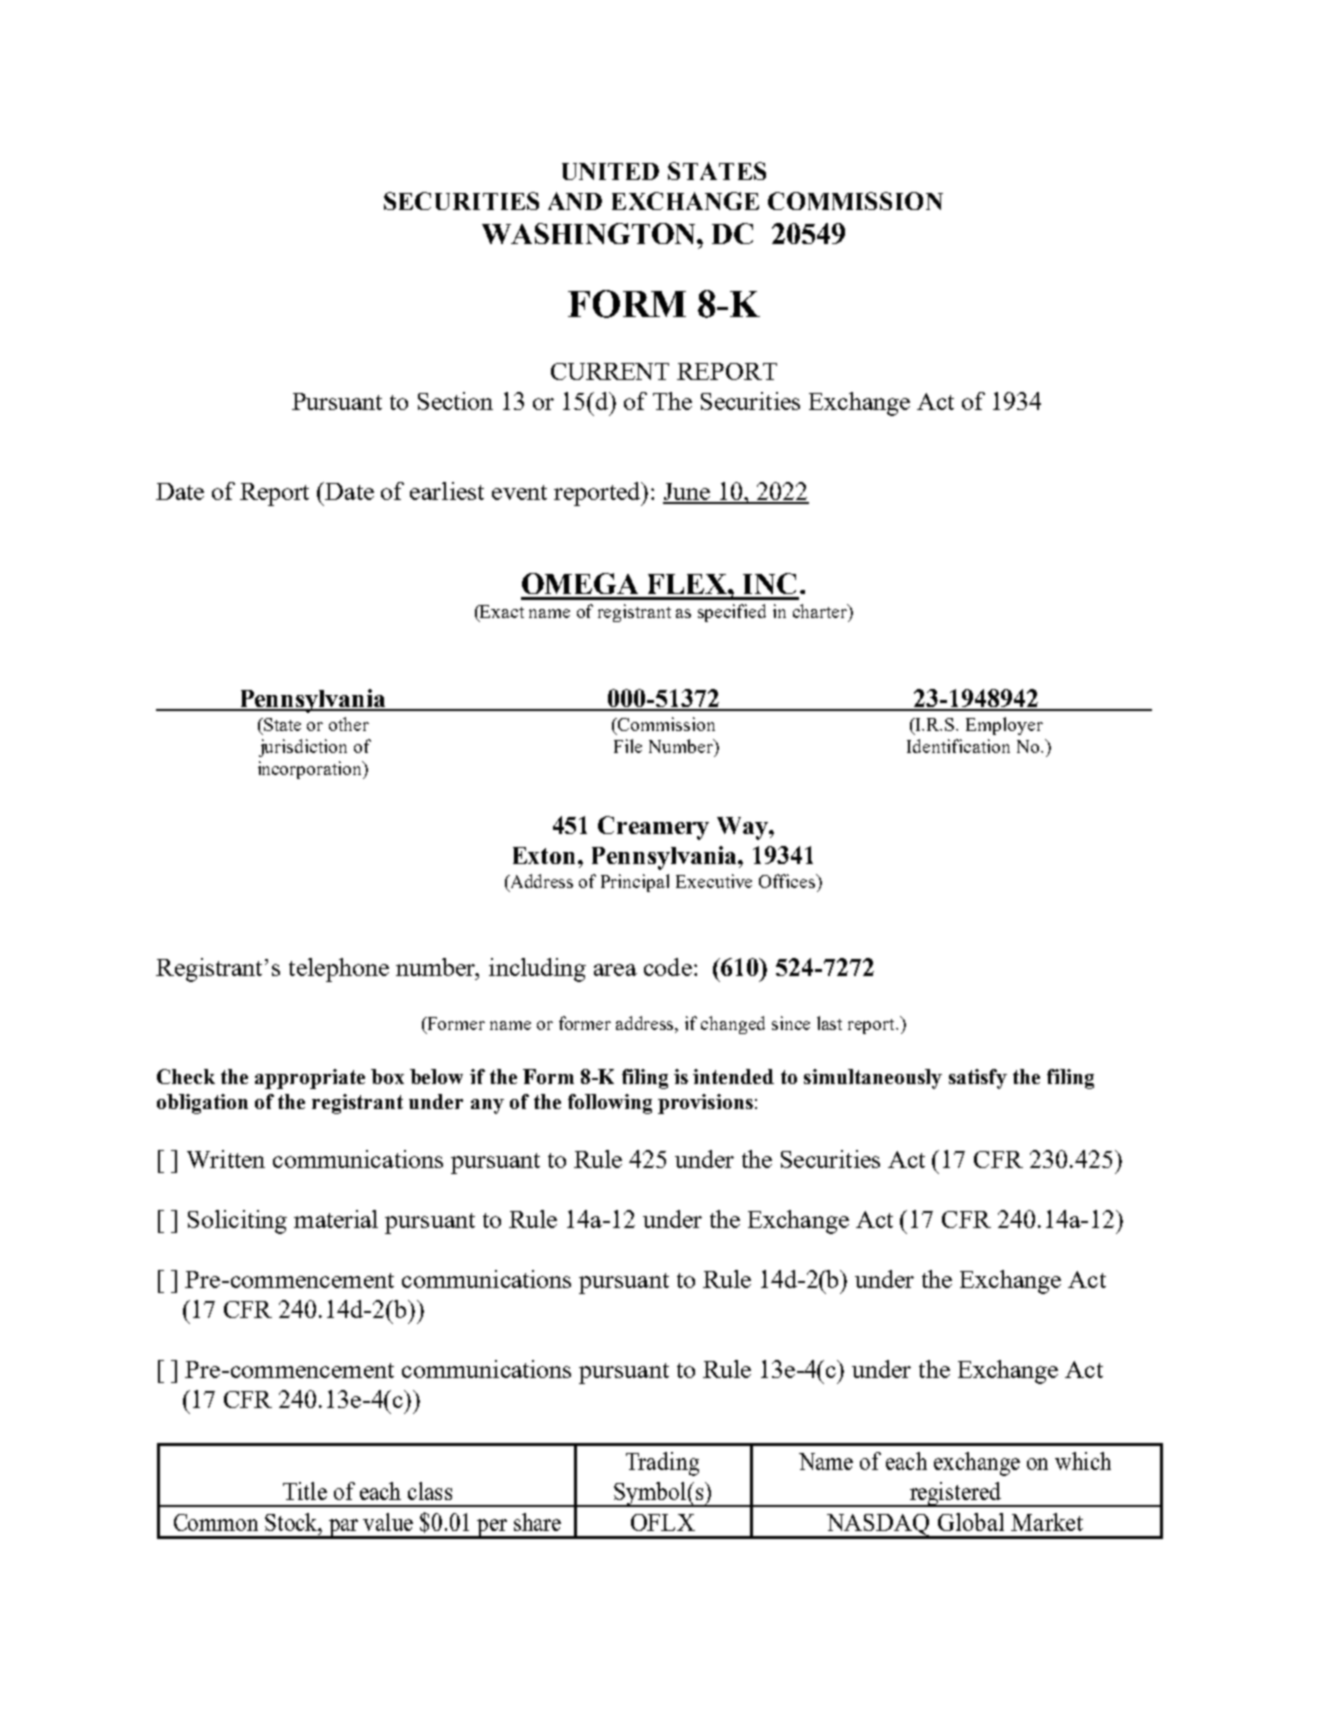 Image resolution: width=1327 pixels, height=1718 pixels. What do you see at coordinates (1004, 726) in the screenshot?
I see `Employer` at bounding box center [1004, 726].
